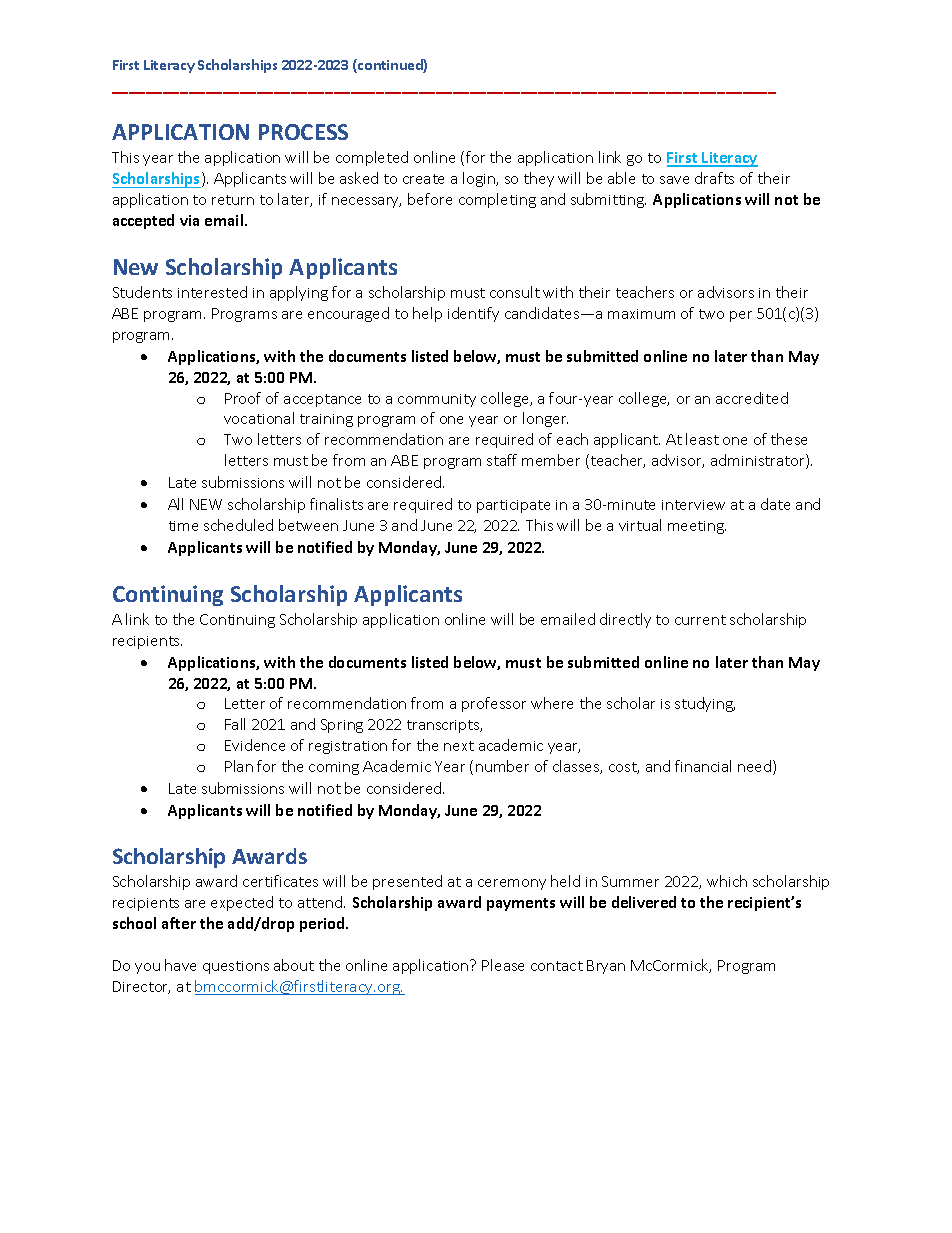 The width and height of the screenshot is (952, 1233). I want to click on return, so click(233, 200).
